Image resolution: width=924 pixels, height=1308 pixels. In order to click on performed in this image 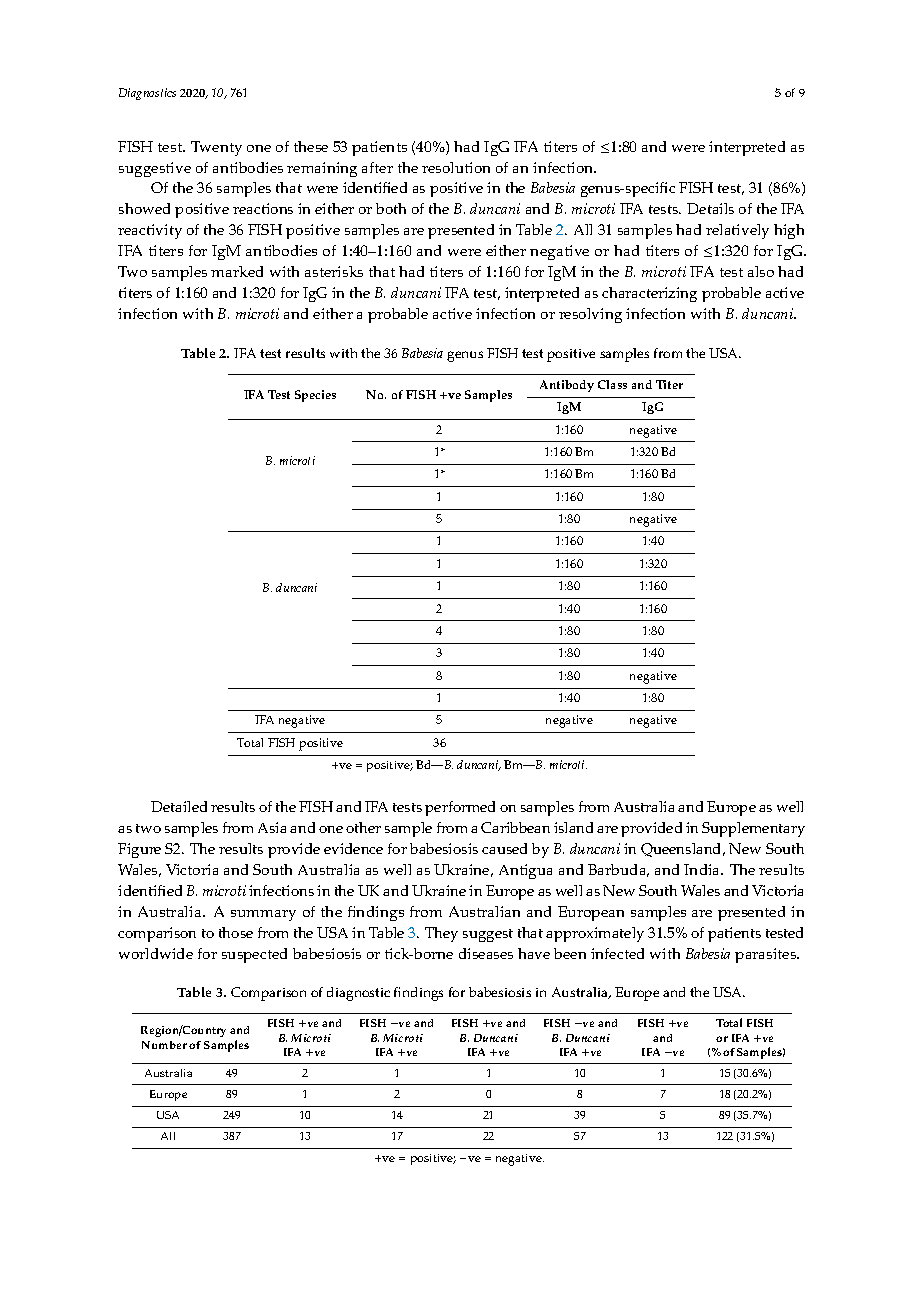, I will do `click(460, 808)`.
